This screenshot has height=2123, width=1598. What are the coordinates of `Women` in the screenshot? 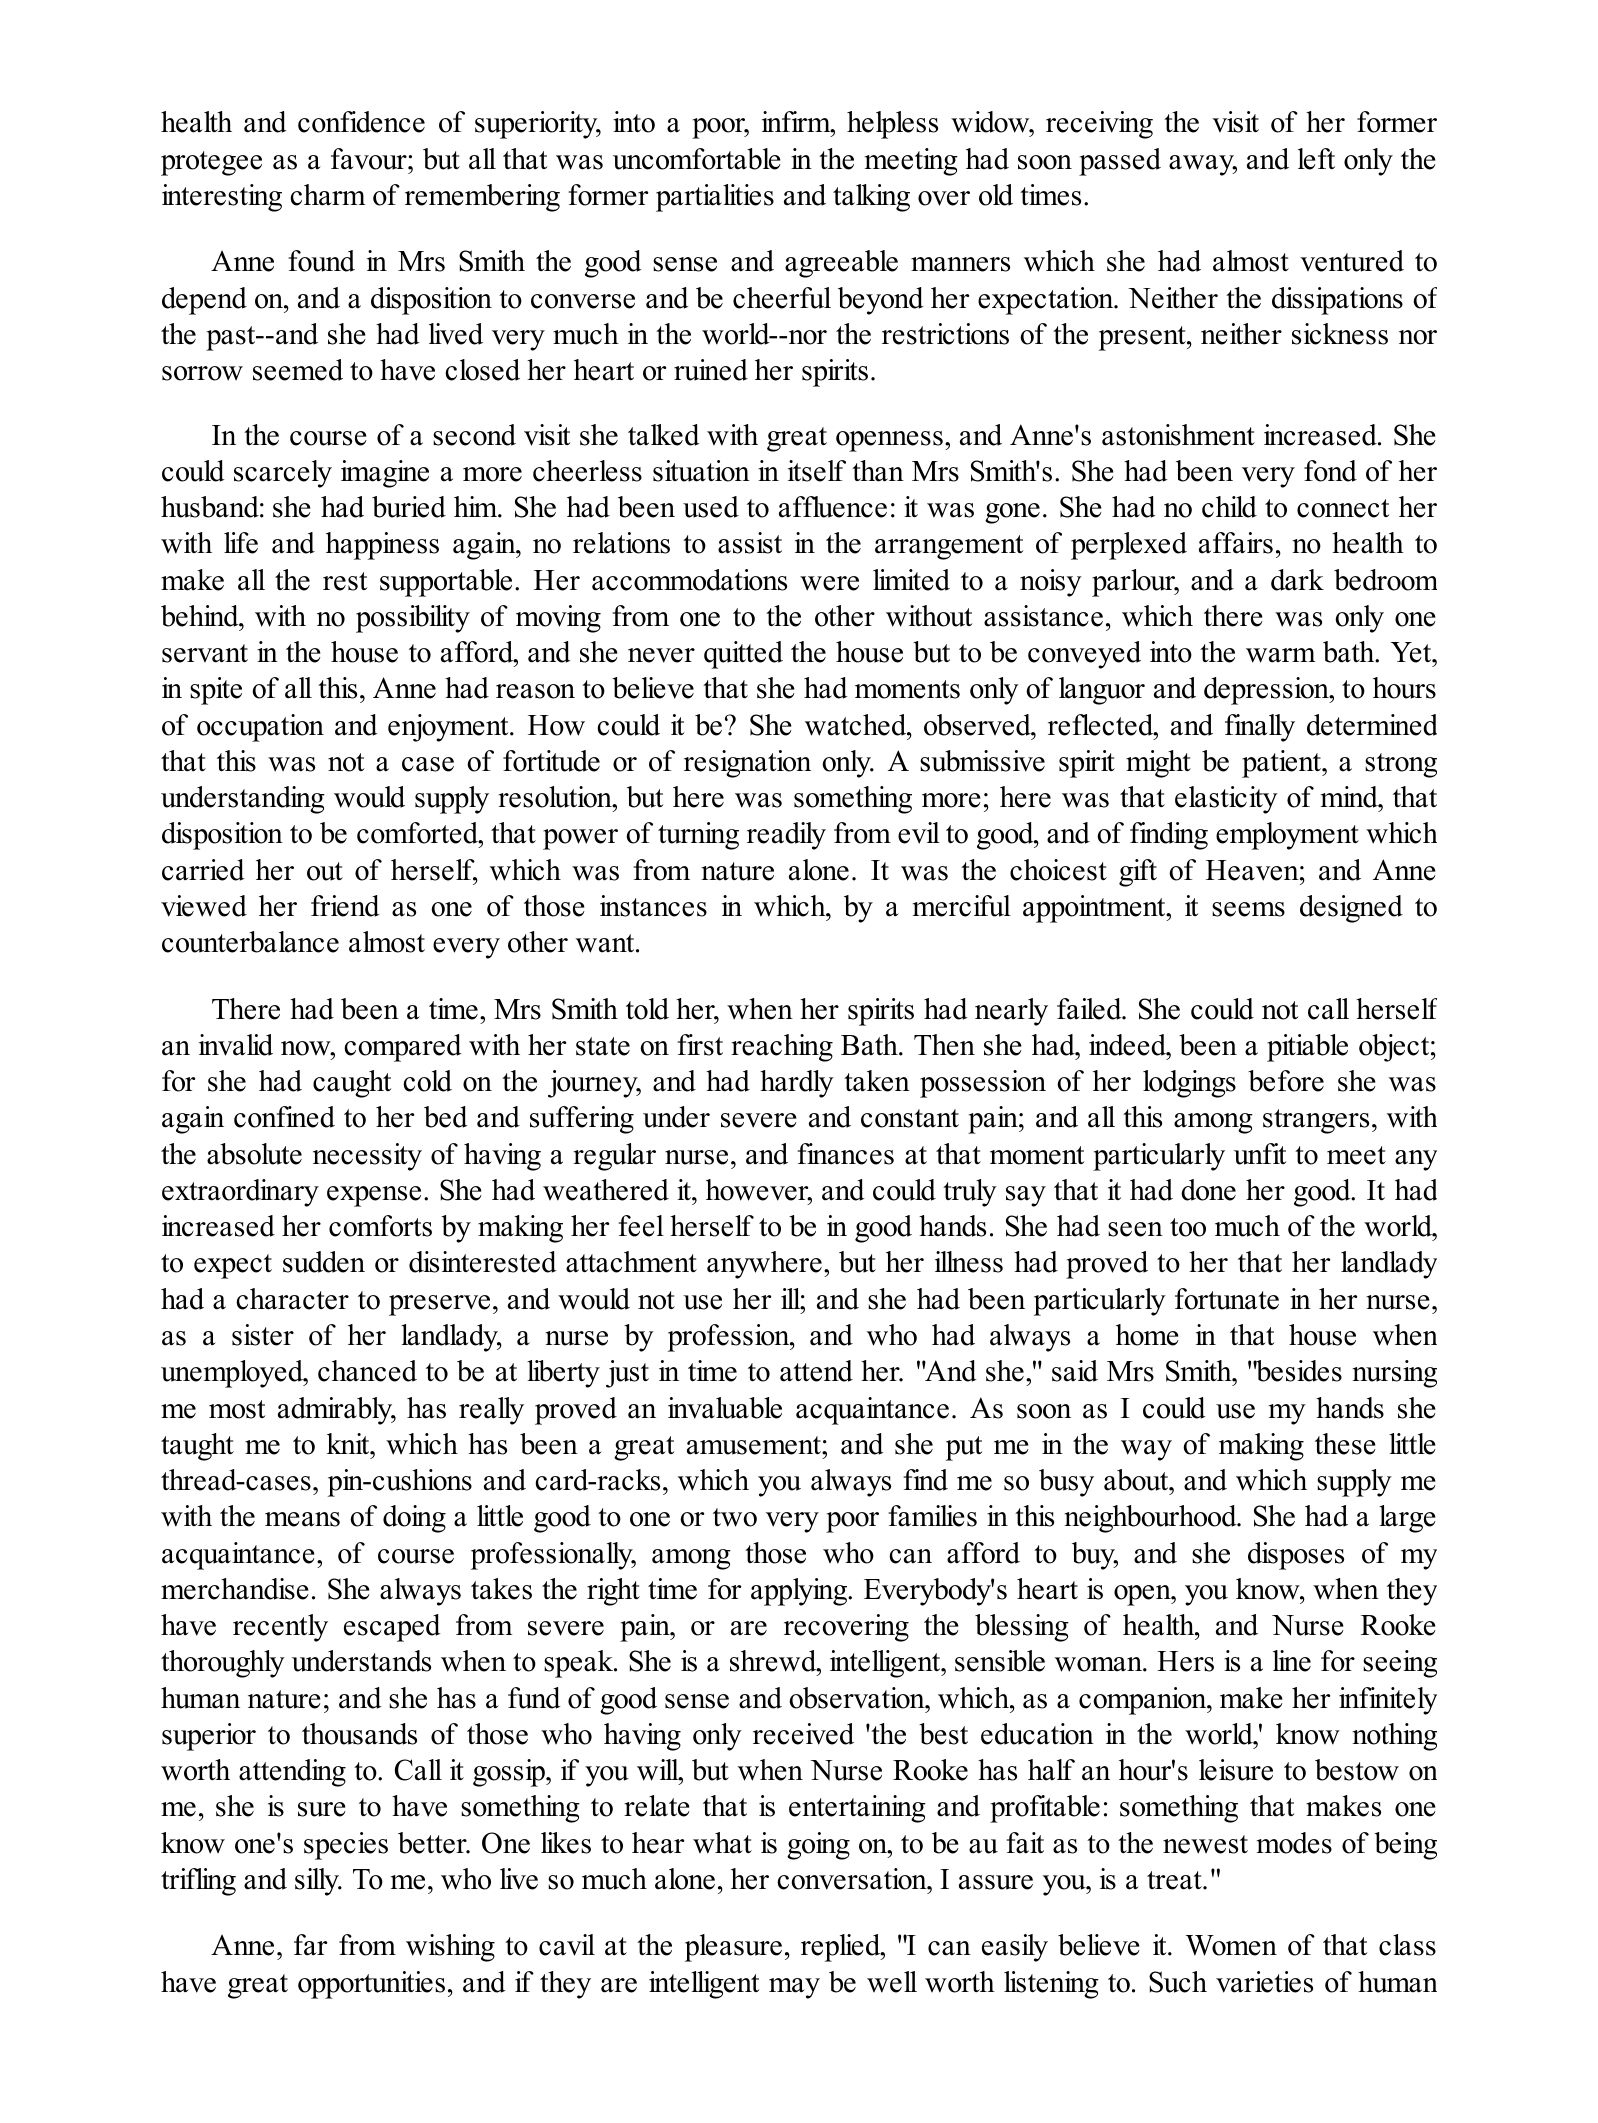 It's located at (1231, 1945).
